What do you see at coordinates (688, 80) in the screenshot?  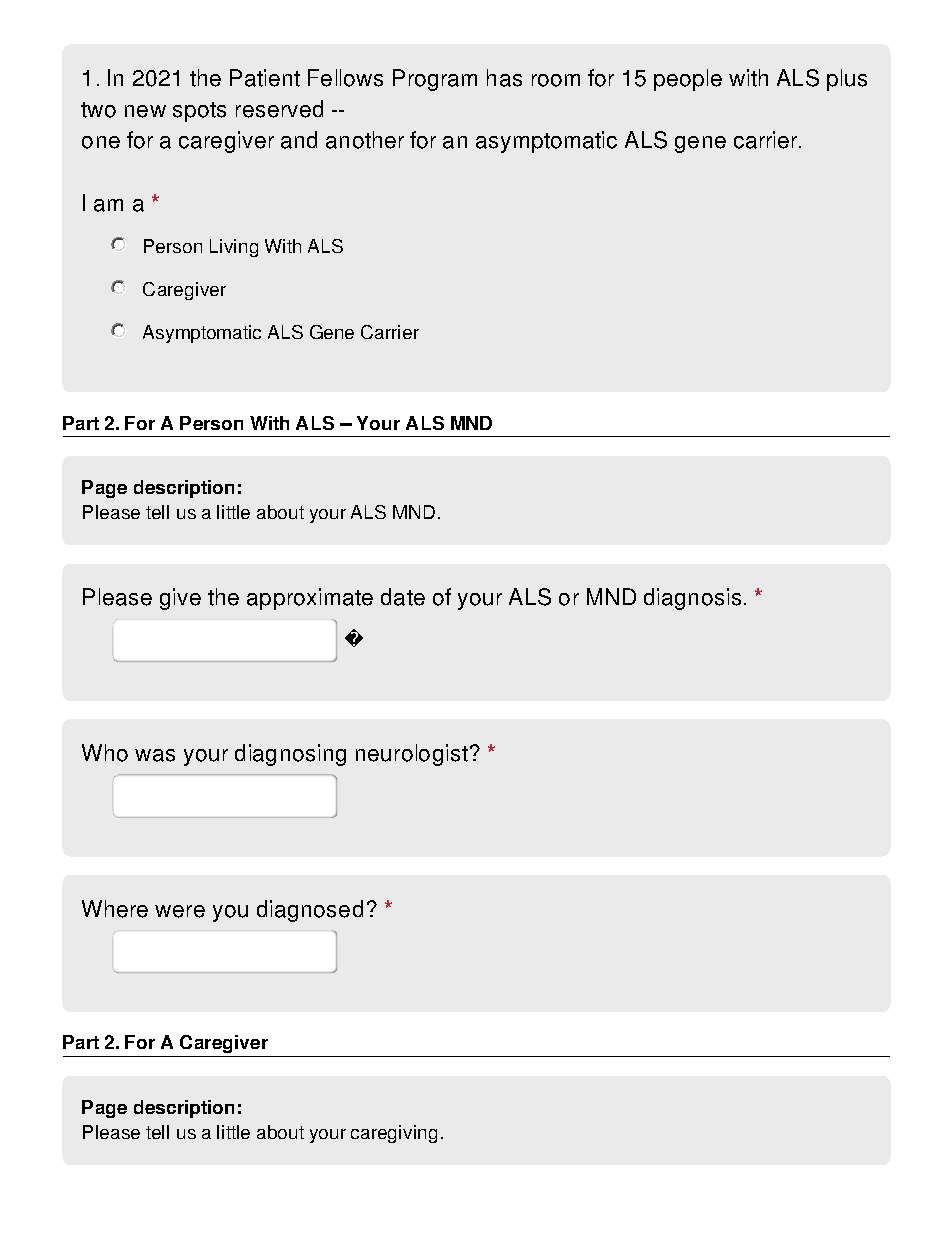 I see `people` at bounding box center [688, 80].
